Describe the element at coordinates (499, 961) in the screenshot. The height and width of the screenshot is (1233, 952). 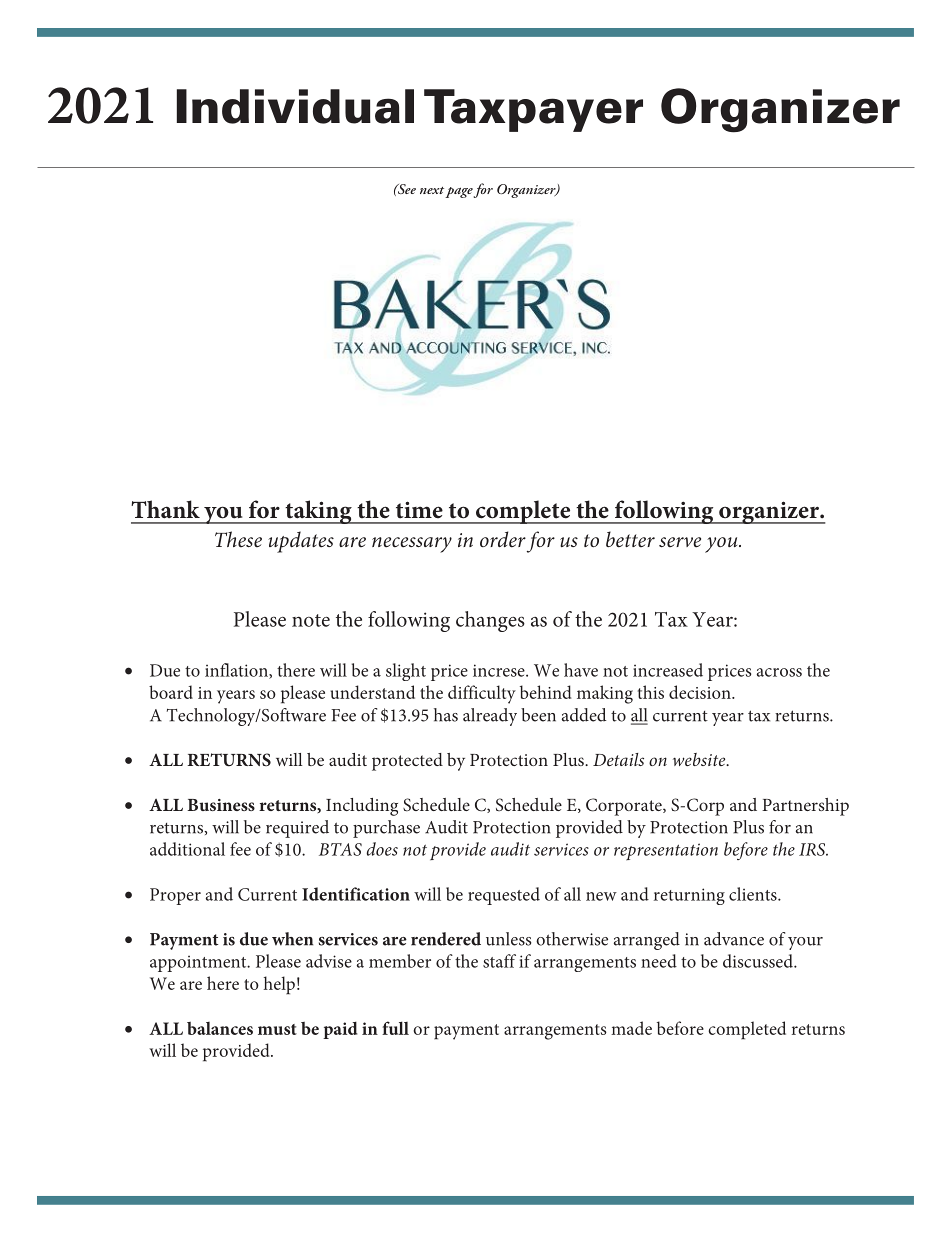
I see `staff` at that location.
